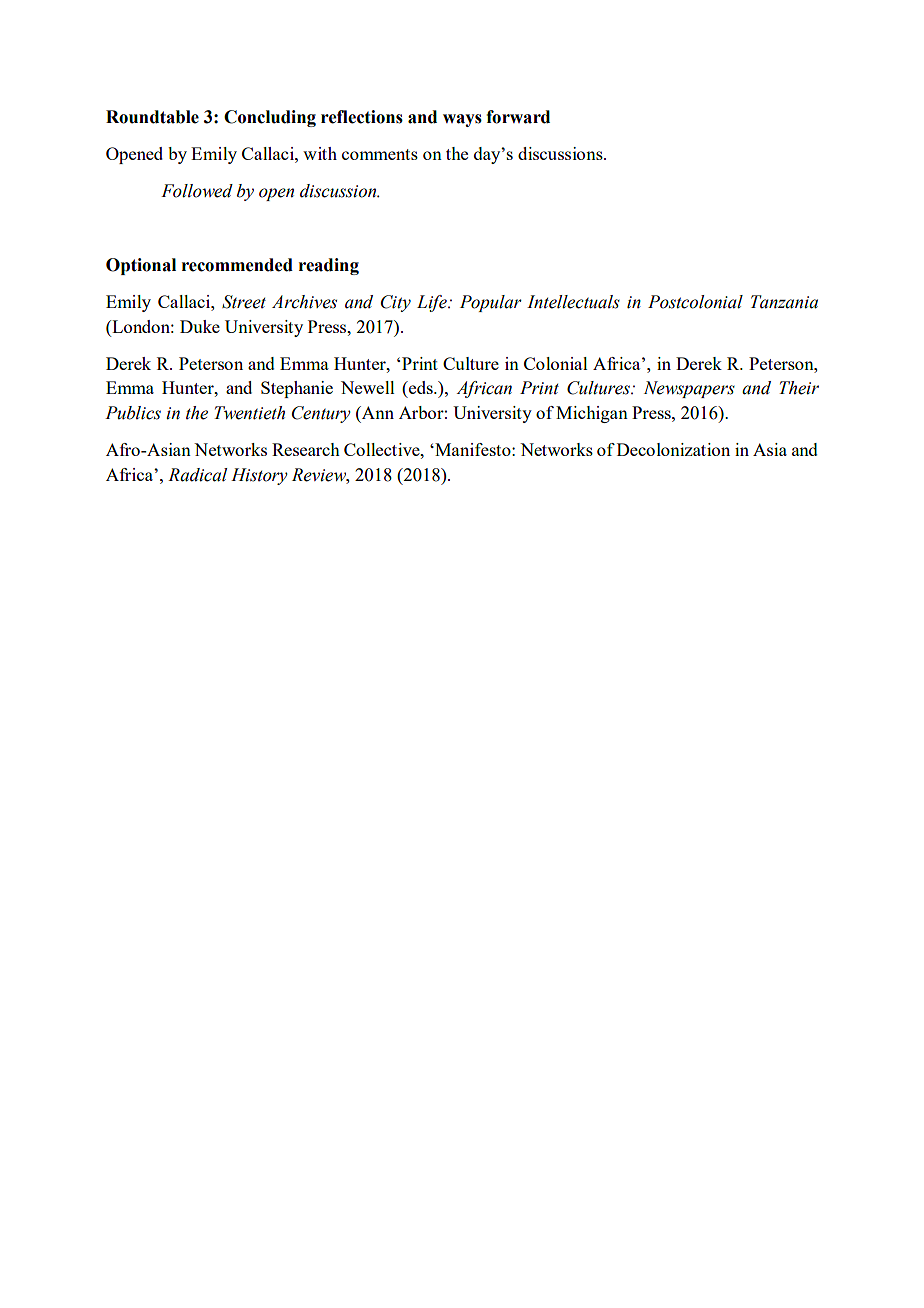  Describe the element at coordinates (673, 449) in the document. I see `Decolonization` at that location.
